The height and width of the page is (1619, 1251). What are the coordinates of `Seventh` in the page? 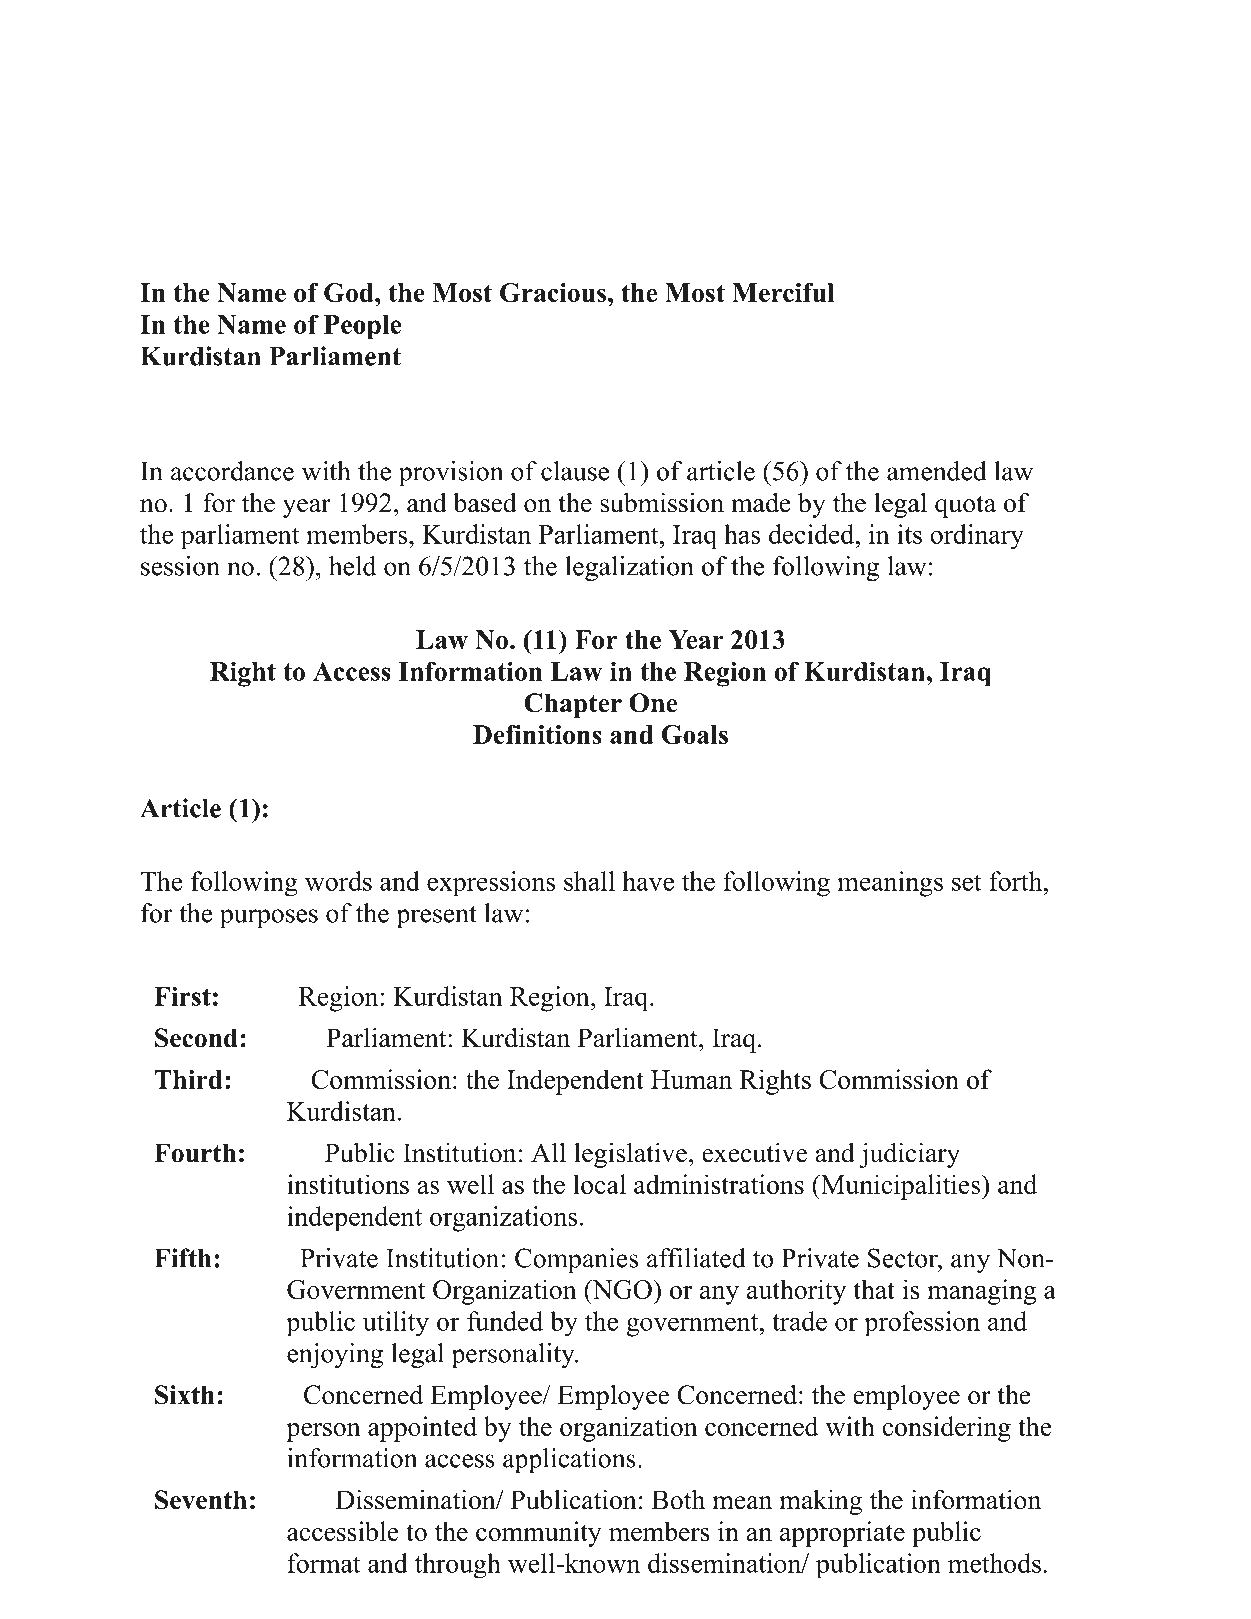 It's located at (201, 1500).
